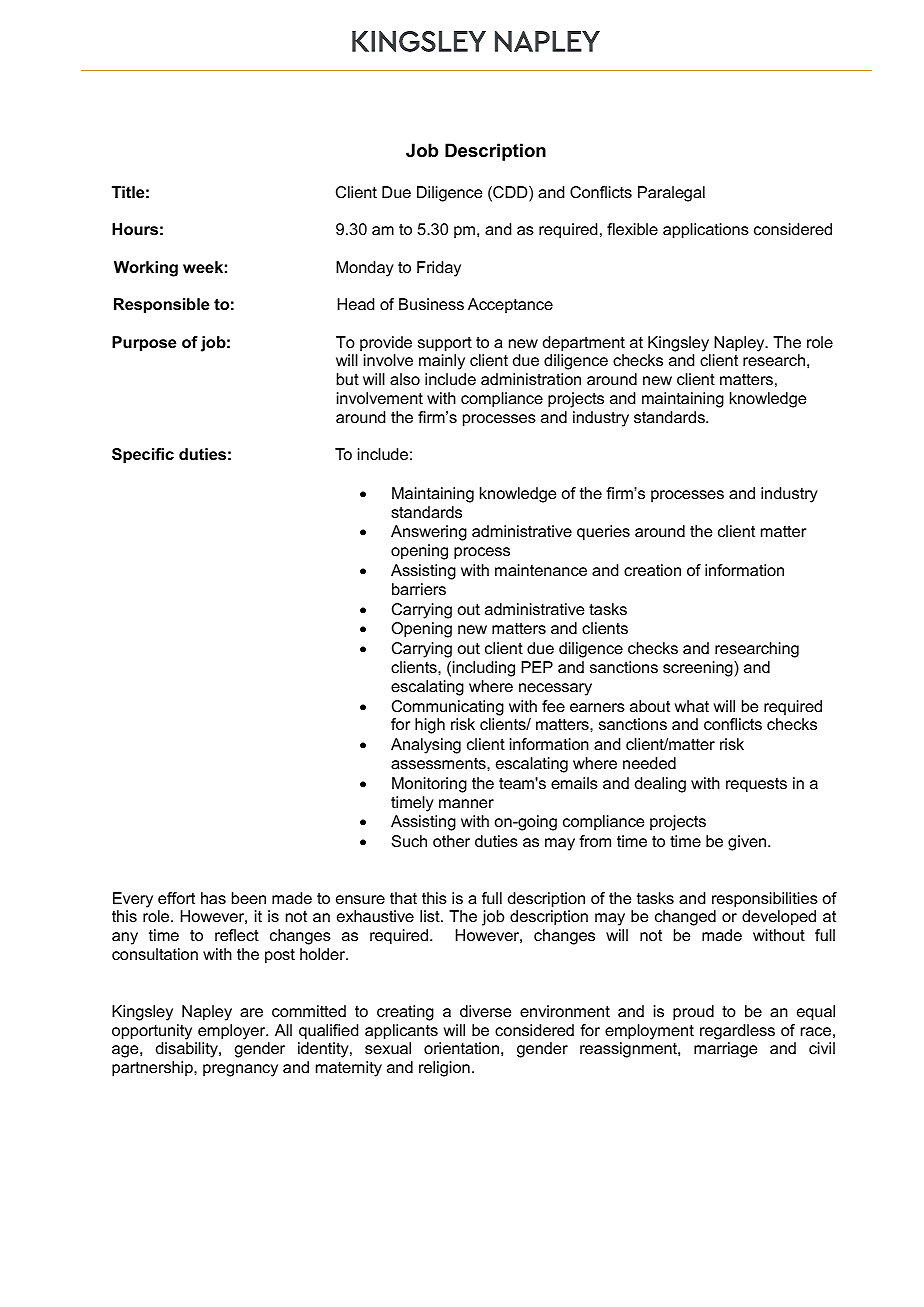  What do you see at coordinates (419, 589) in the page?
I see `barriers` at bounding box center [419, 589].
